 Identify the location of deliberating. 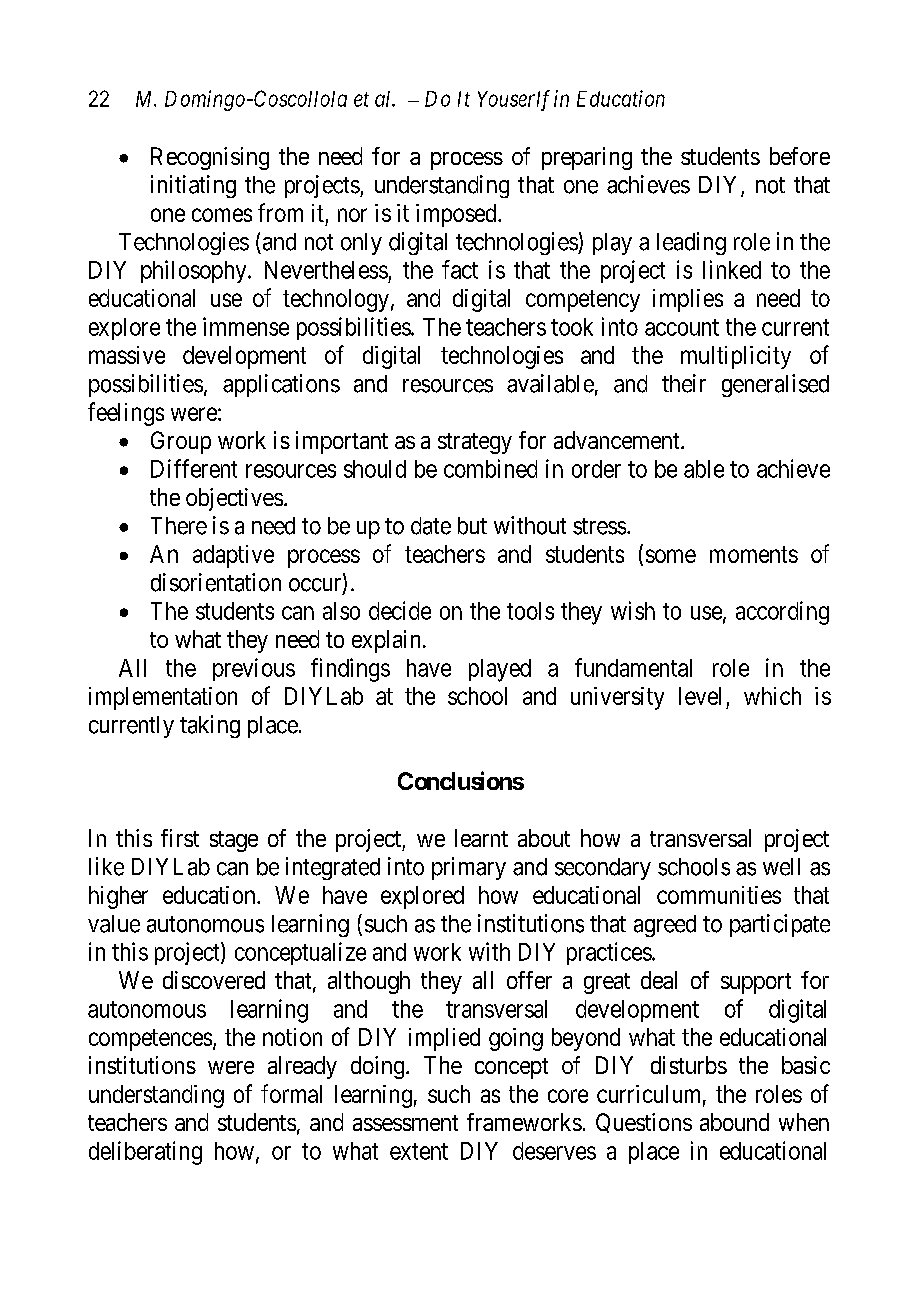
(145, 1153).
